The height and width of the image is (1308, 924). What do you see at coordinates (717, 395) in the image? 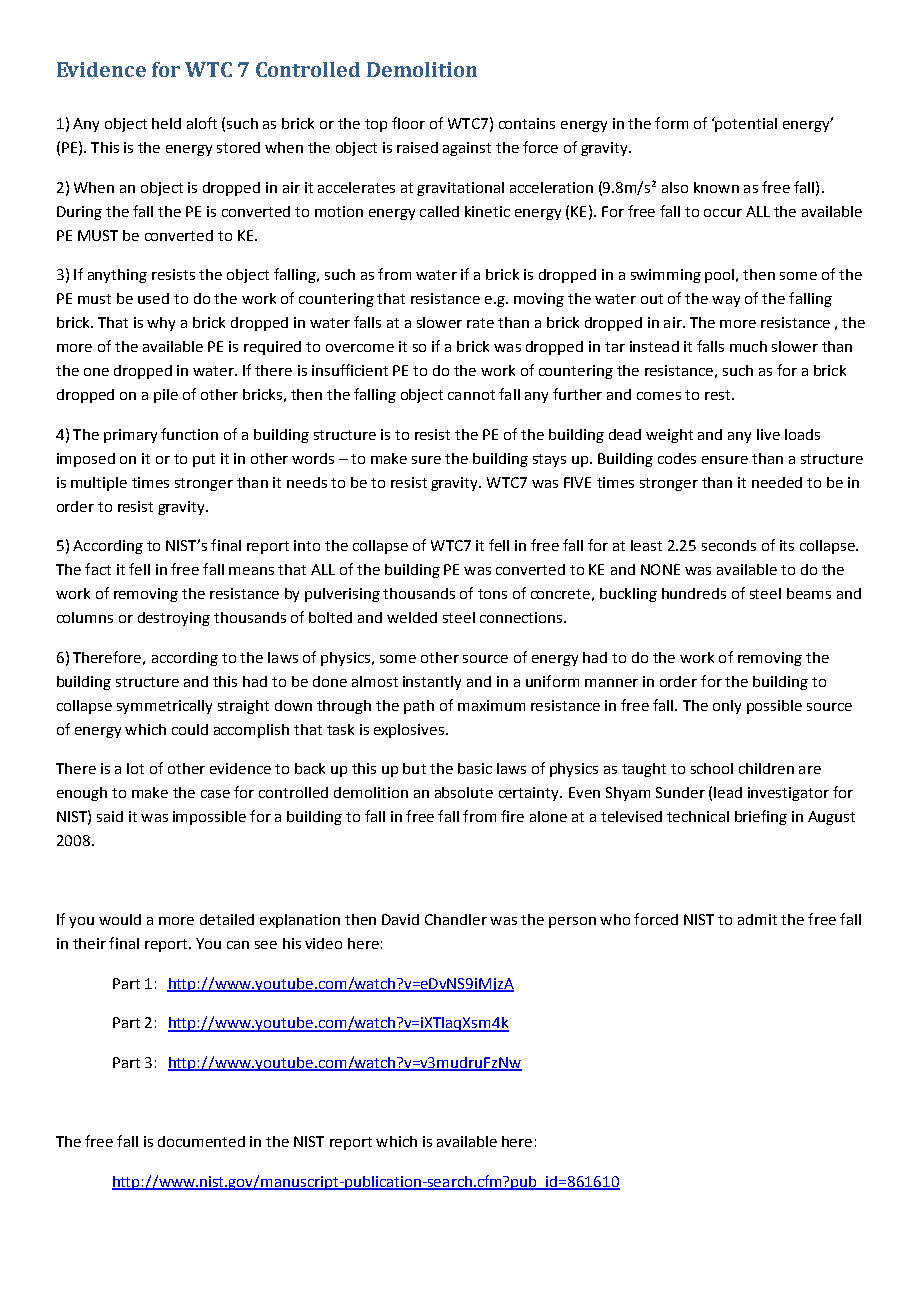
I see `rest` at bounding box center [717, 395].
